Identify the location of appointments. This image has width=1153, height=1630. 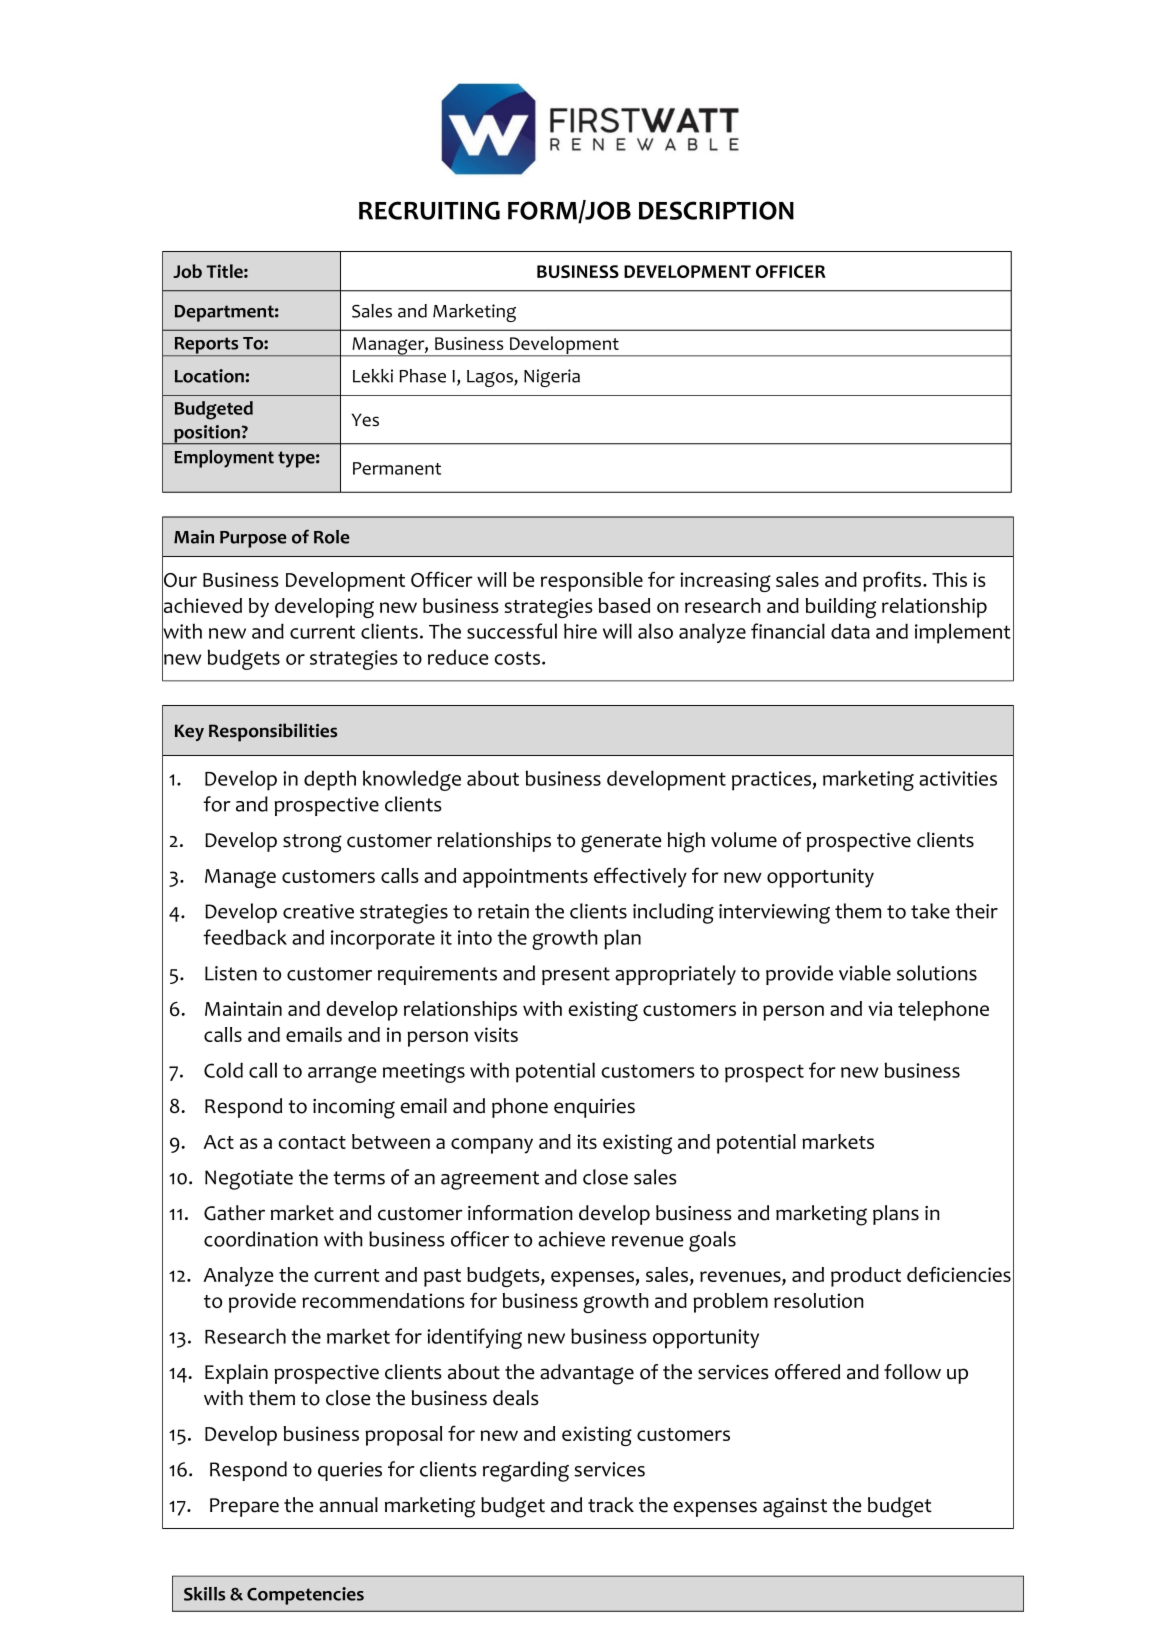
(525, 878).
